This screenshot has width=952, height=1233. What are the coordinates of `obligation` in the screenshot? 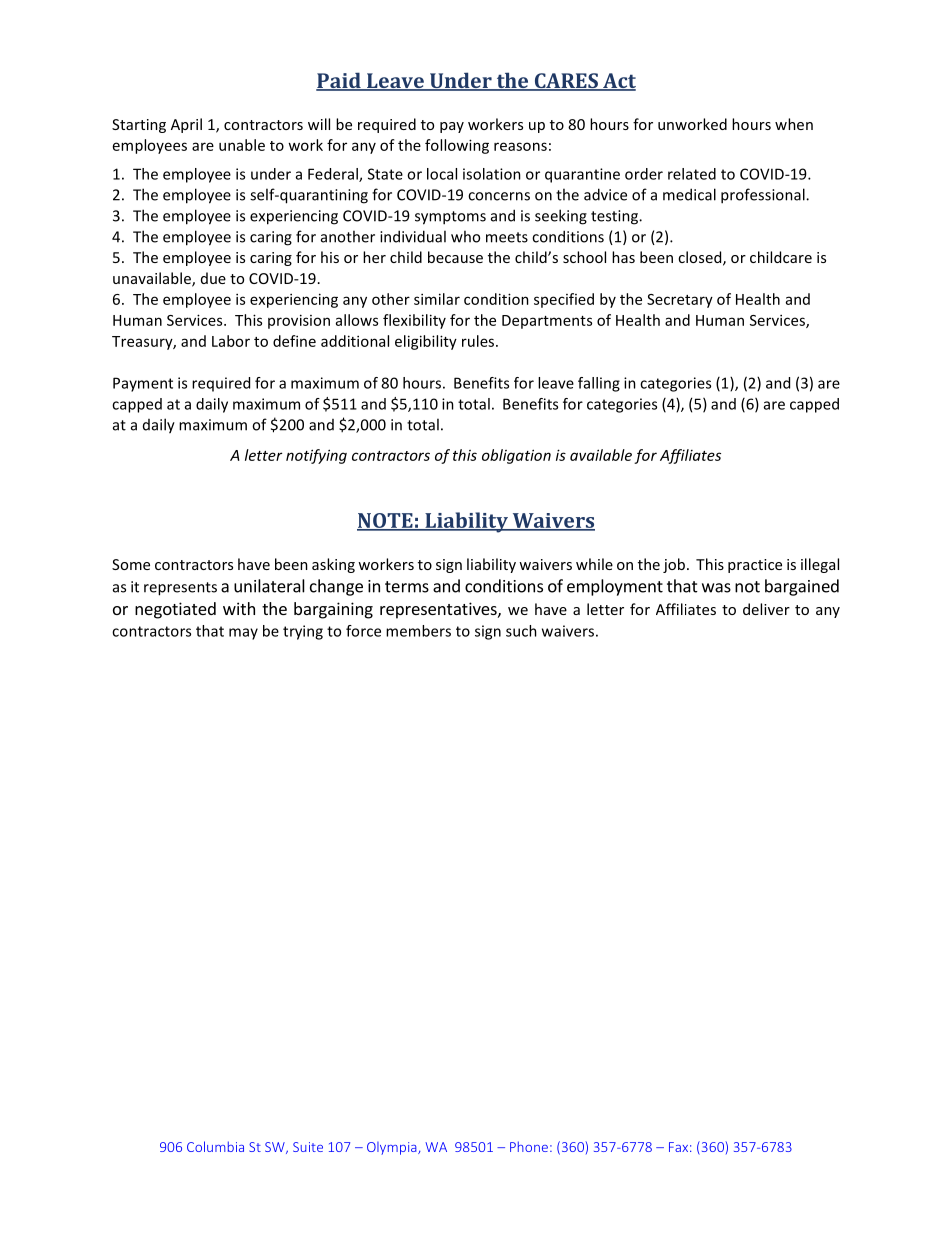 It's located at (516, 456).
